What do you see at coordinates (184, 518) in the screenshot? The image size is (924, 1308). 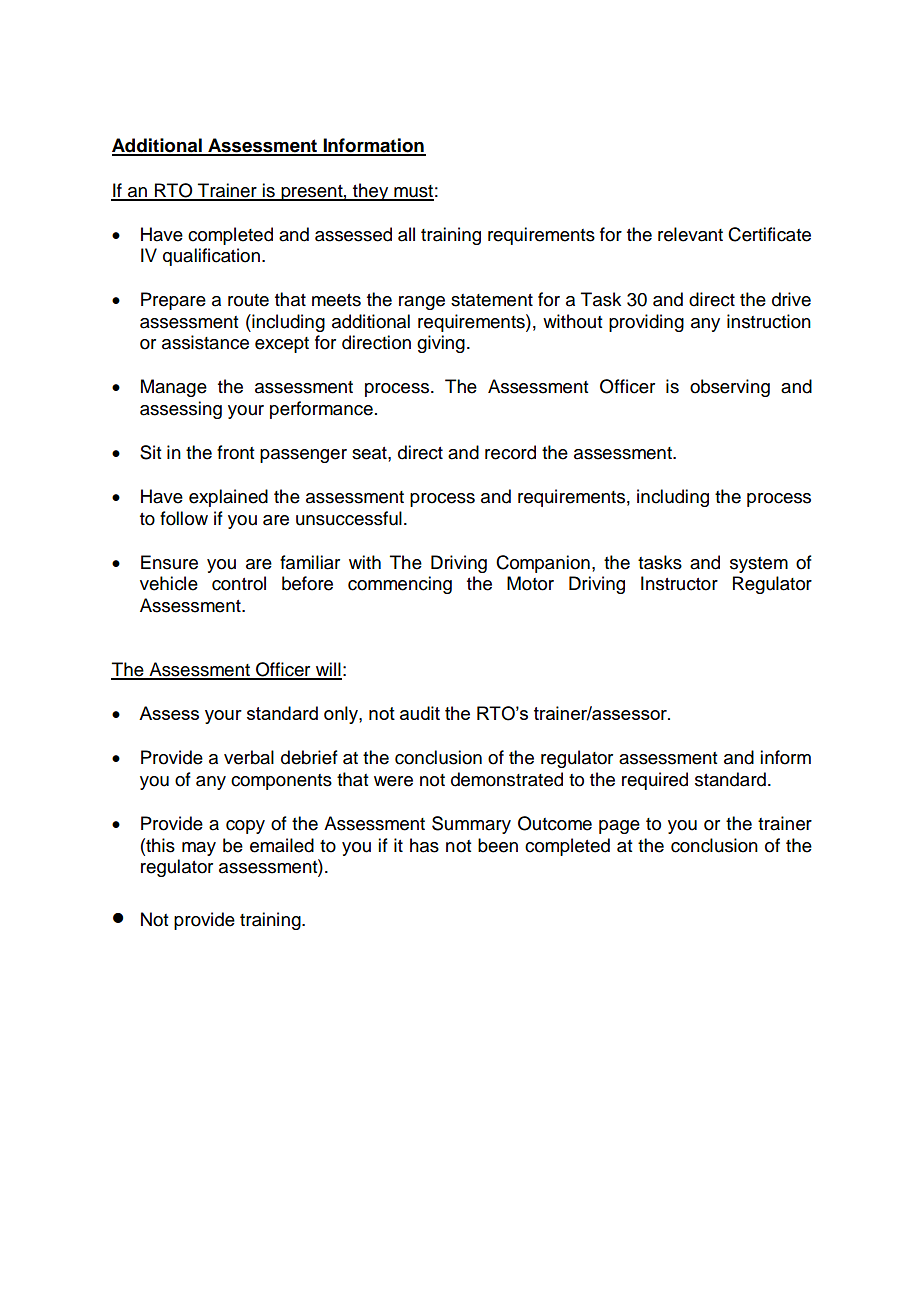 I see `follow` at bounding box center [184, 518].
